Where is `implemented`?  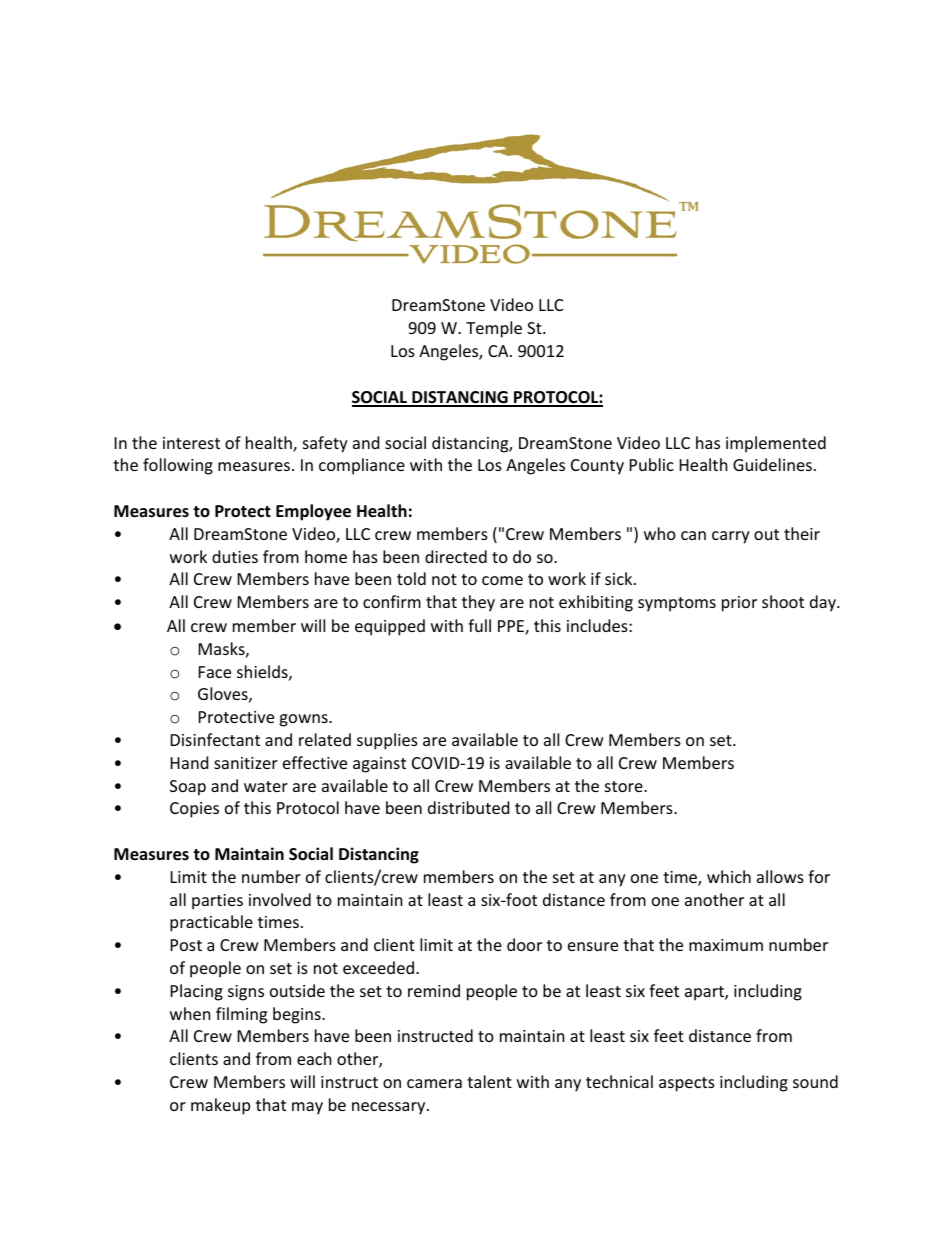 implemented is located at coordinates (776, 444).
